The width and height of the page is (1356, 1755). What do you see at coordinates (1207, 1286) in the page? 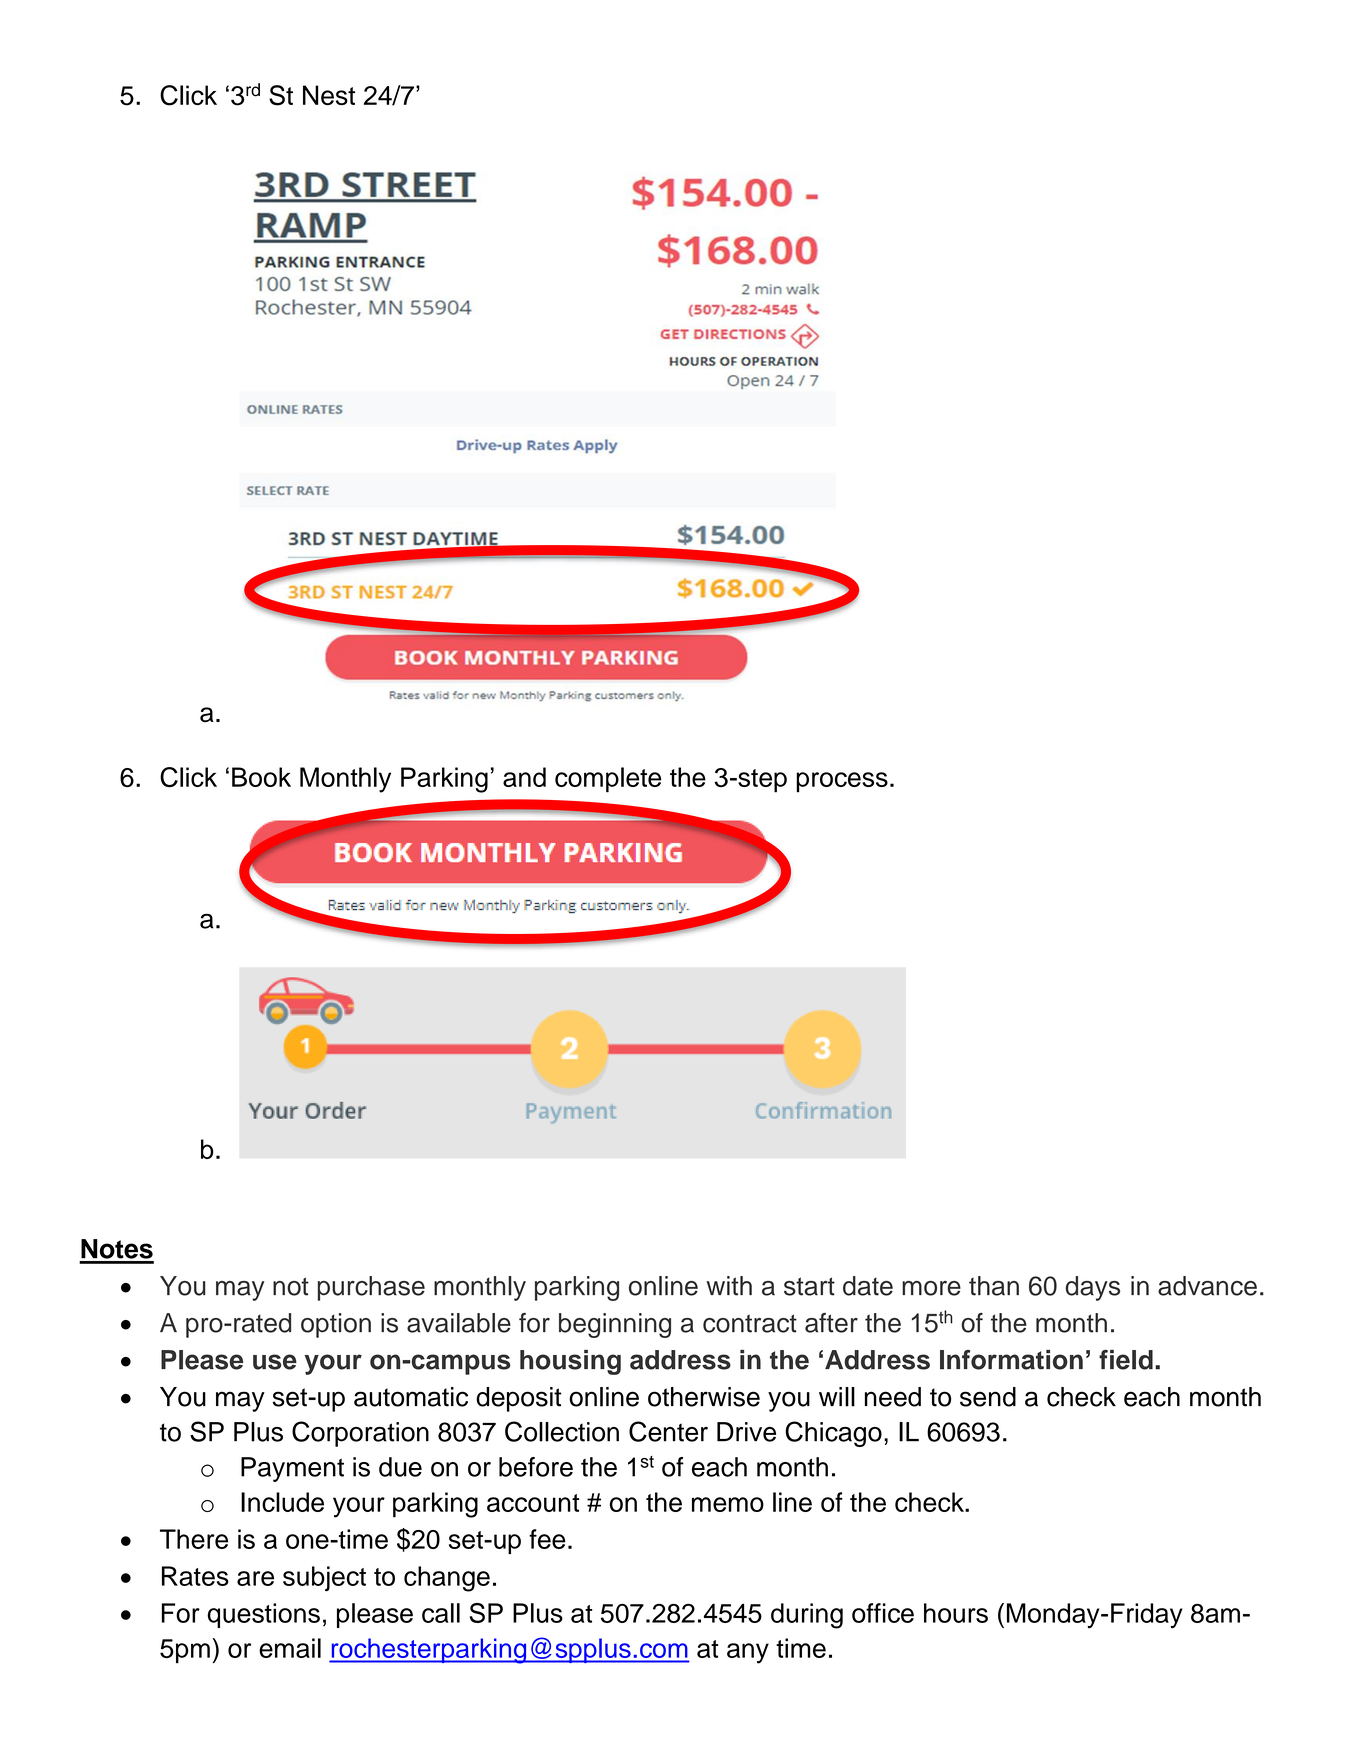
I see `advance` at bounding box center [1207, 1286].
